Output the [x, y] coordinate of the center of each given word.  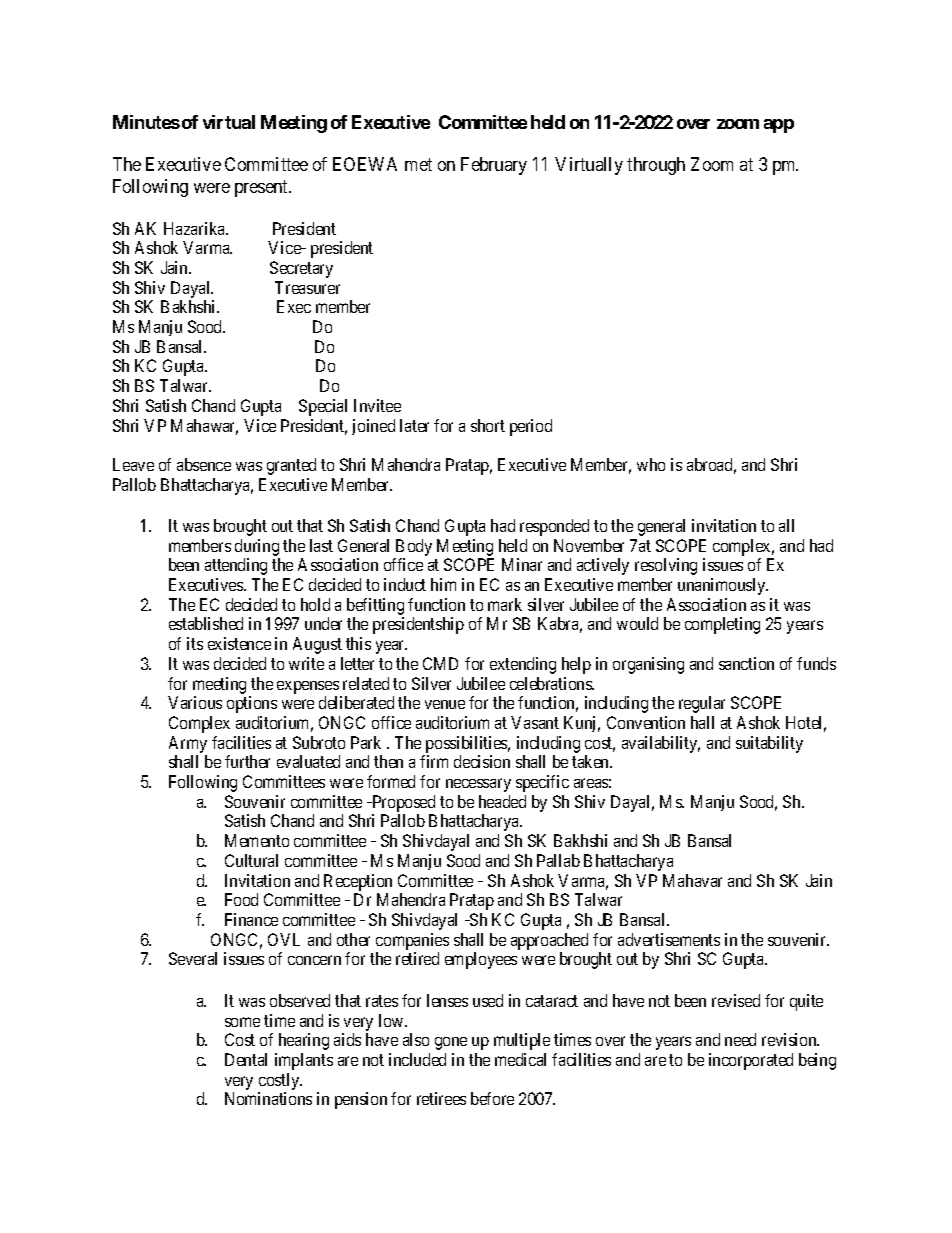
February [494, 166]
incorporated [751, 1061]
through [656, 166]
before [492, 1098]
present [263, 188]
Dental [246, 1059]
